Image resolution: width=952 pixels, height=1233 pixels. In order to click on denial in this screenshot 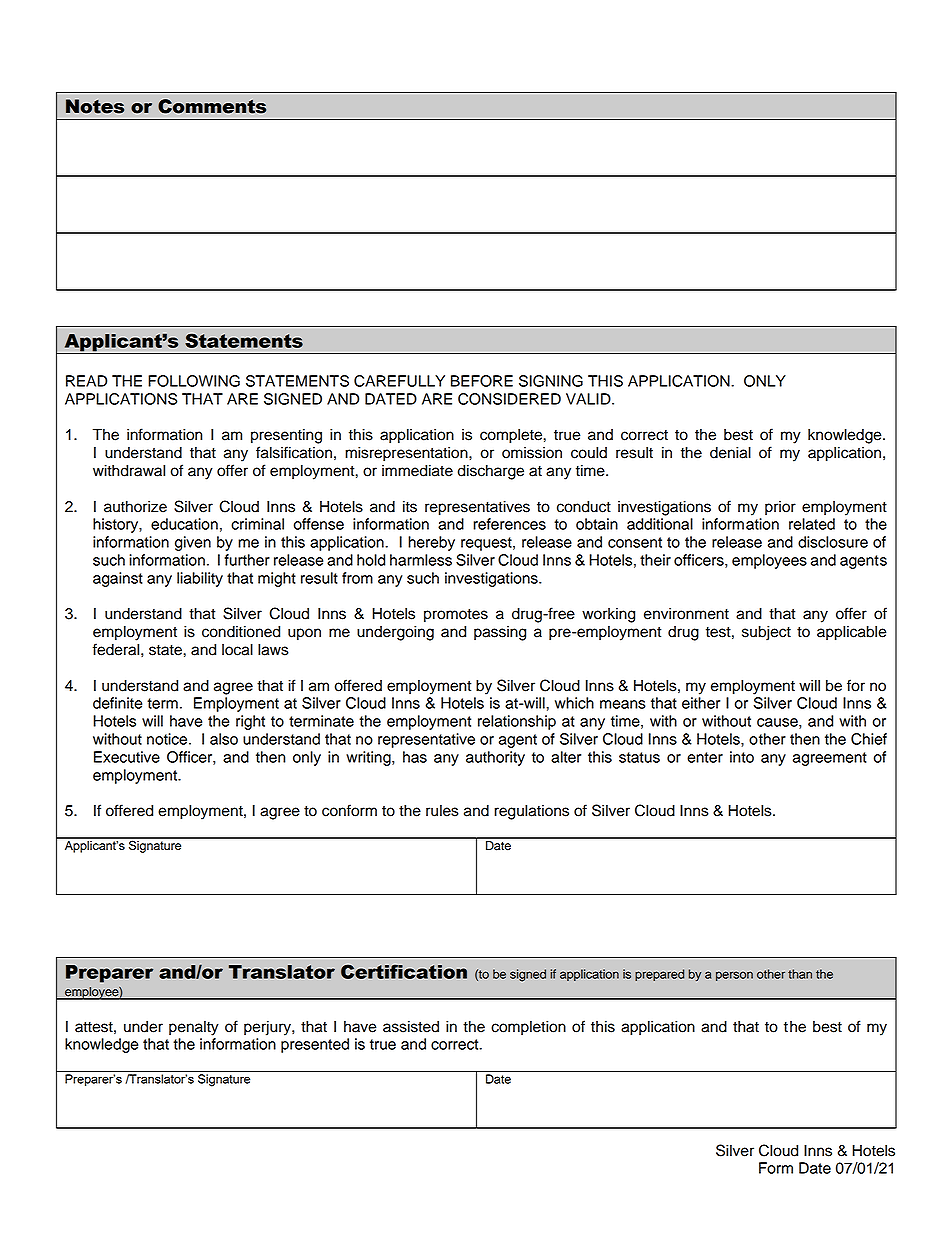, I will do `click(730, 453)`.
